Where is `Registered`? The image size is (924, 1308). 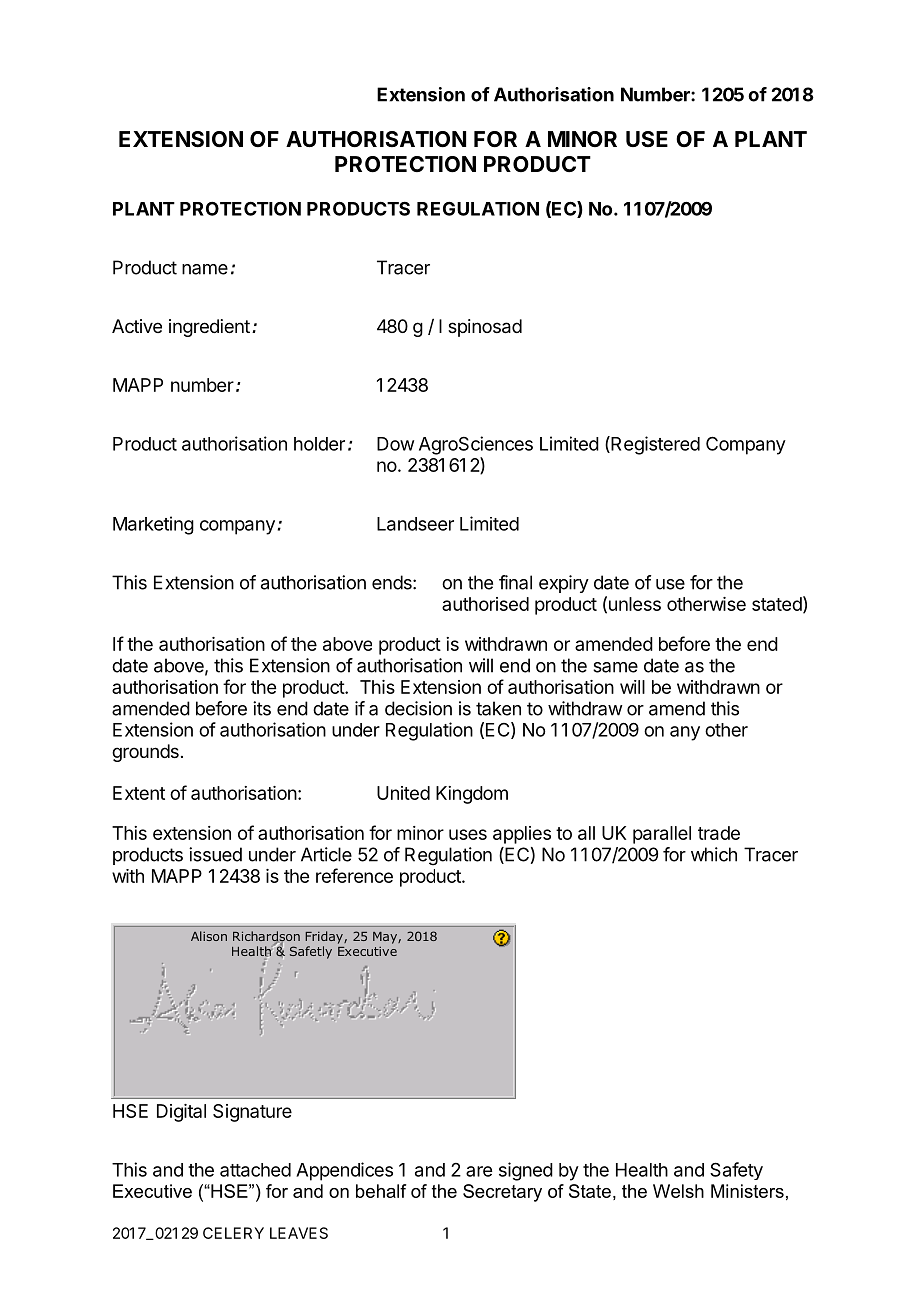
Registered is located at coordinates (654, 445).
